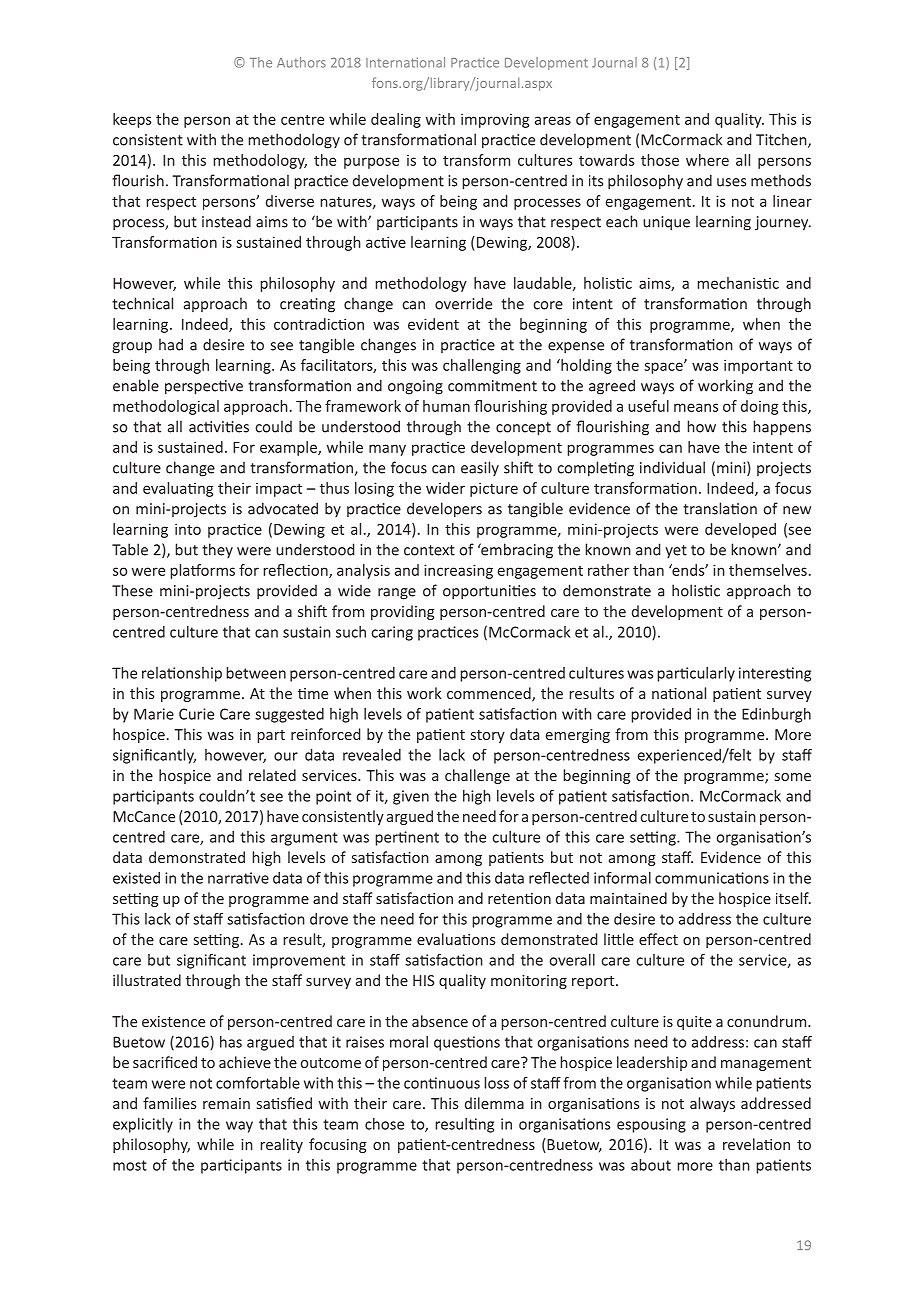 The height and width of the screenshot is (1308, 924). What do you see at coordinates (495, 120) in the screenshot?
I see `improving` at bounding box center [495, 120].
